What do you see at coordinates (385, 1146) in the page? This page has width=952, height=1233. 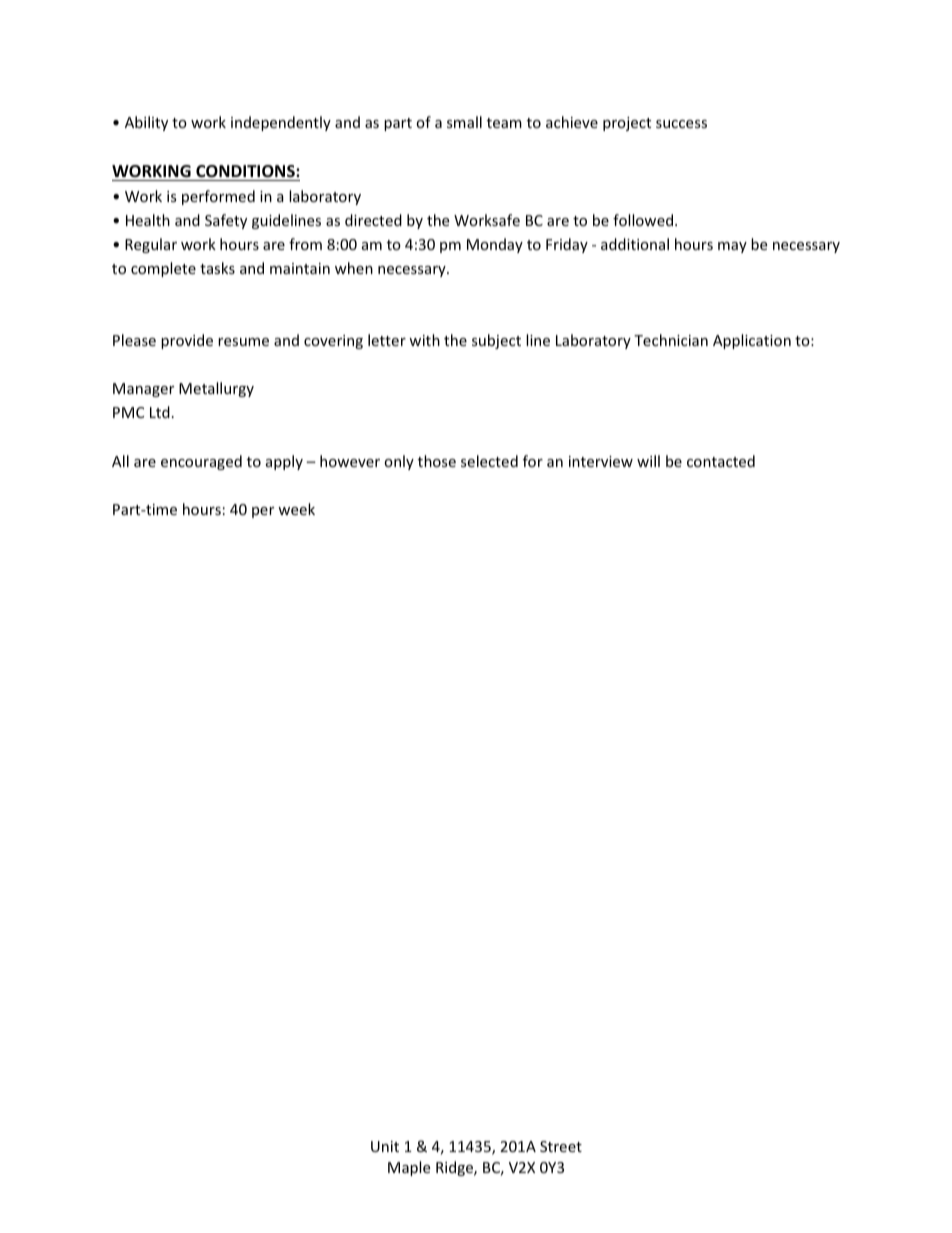 I see `Unit` at bounding box center [385, 1146].
